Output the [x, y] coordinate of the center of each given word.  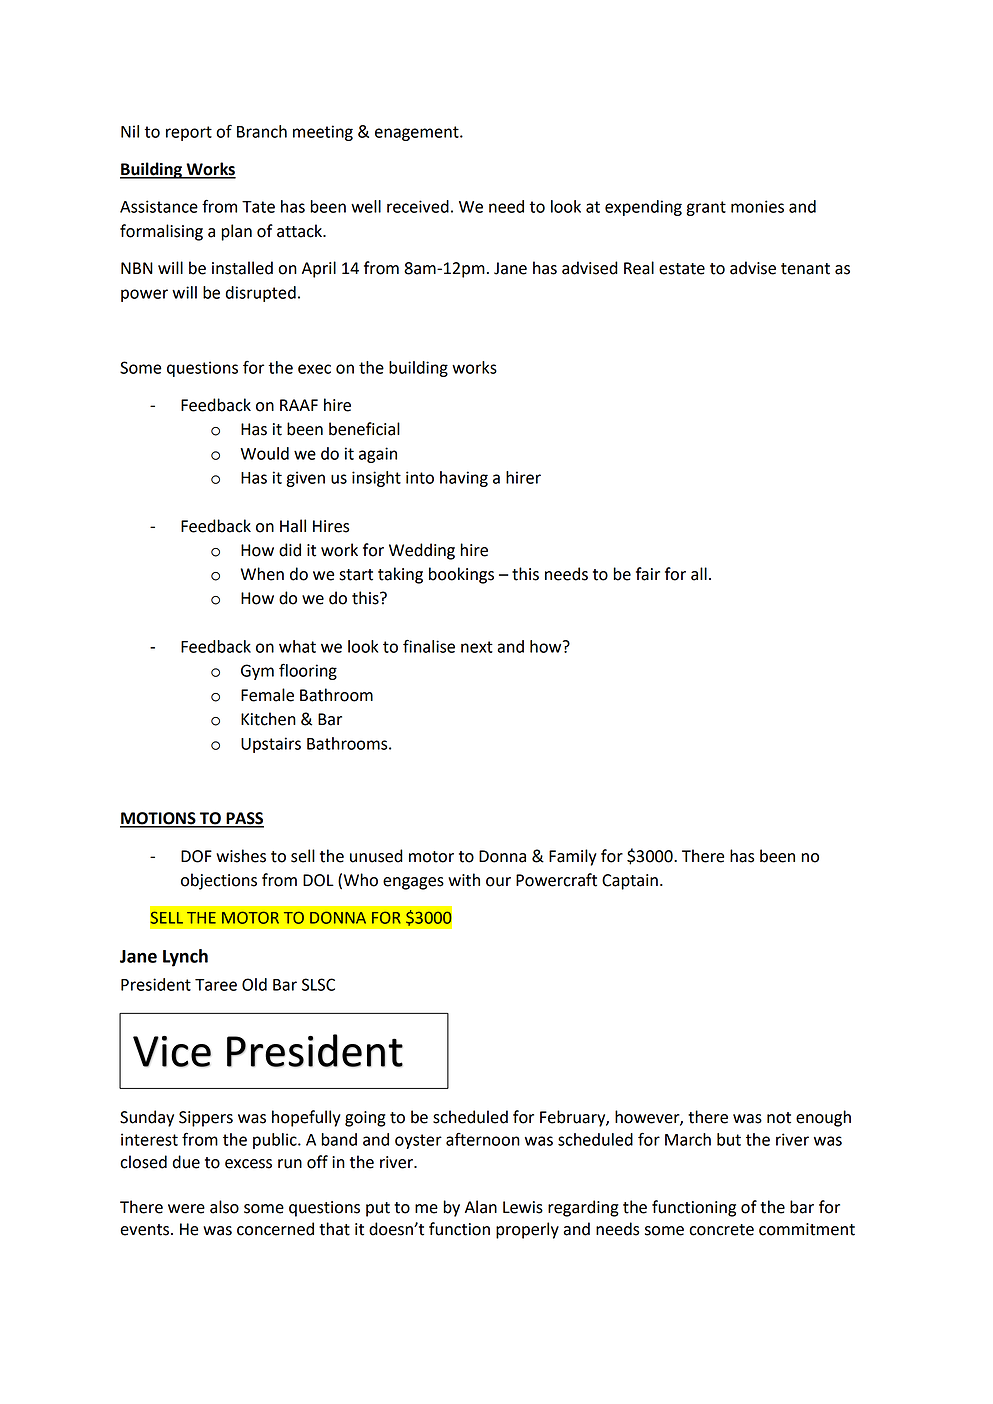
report [189, 133]
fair [648, 574]
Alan [481, 1207]
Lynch [185, 958]
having [464, 479]
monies [757, 206]
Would [264, 453]
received [418, 206]
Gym [257, 672]
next [477, 647]
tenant [805, 269]
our [498, 882]
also [224, 1207]
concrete [721, 1230]
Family [573, 857]
